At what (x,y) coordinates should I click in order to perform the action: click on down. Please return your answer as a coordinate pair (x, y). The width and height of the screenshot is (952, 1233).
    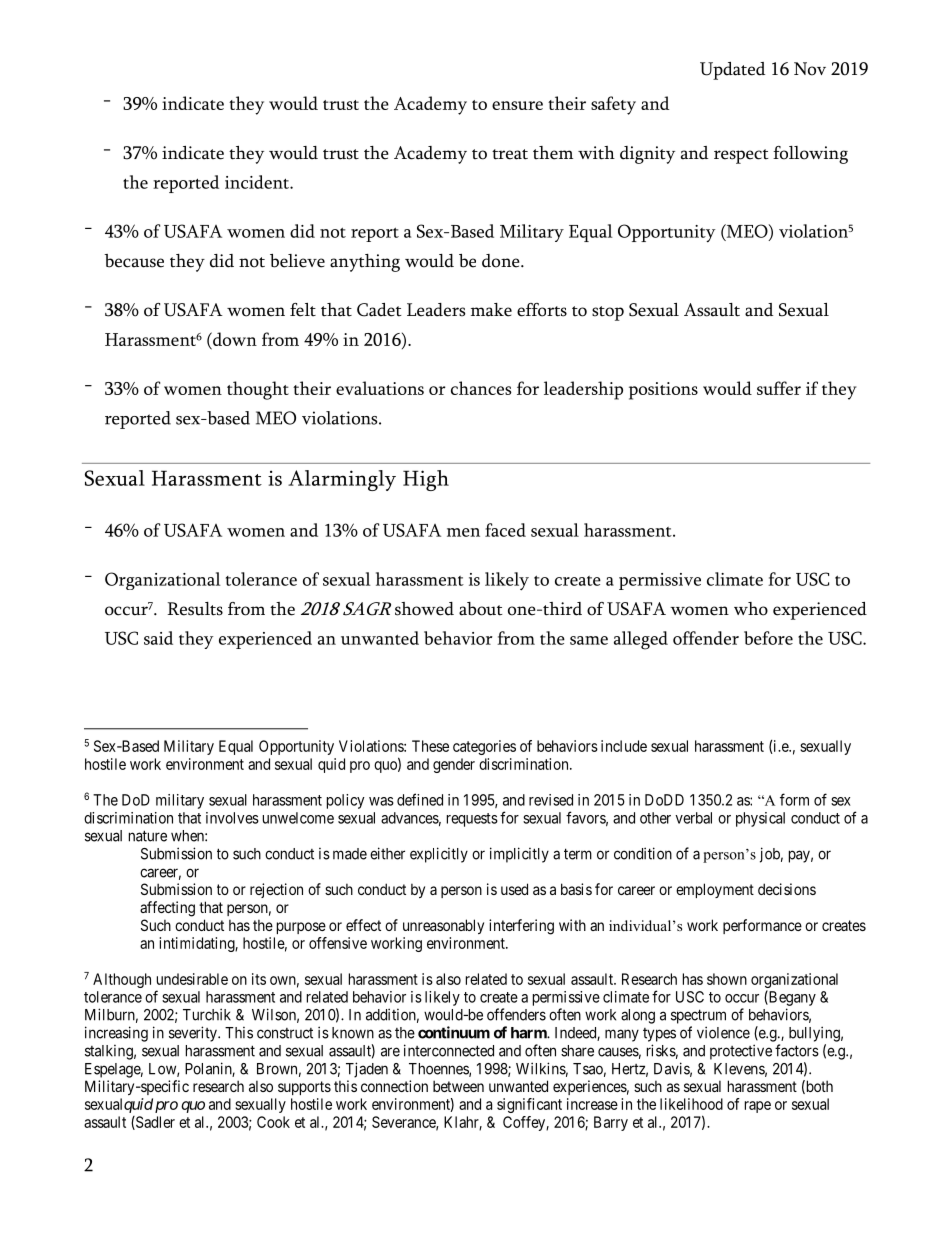
    Looking at the image, I should click on (234, 339).
